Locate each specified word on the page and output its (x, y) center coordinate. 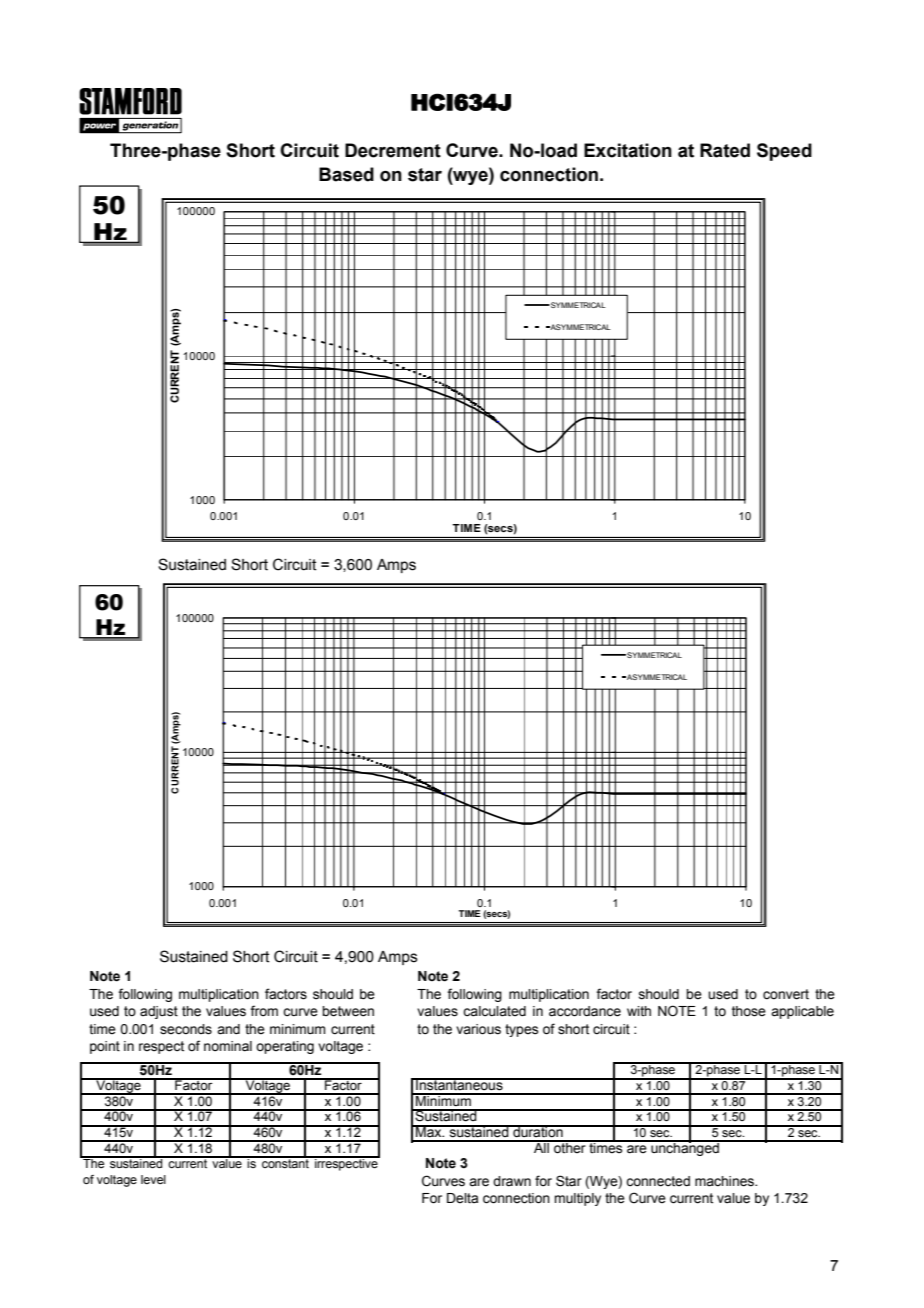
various (478, 1029)
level (153, 1179)
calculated (494, 1011)
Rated (725, 150)
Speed (784, 152)
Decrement (393, 150)
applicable (802, 1012)
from (264, 1010)
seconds (186, 1029)
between (348, 1011)
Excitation (628, 150)
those (749, 1011)
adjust (159, 1012)
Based (346, 174)
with (639, 1011)
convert (786, 994)
